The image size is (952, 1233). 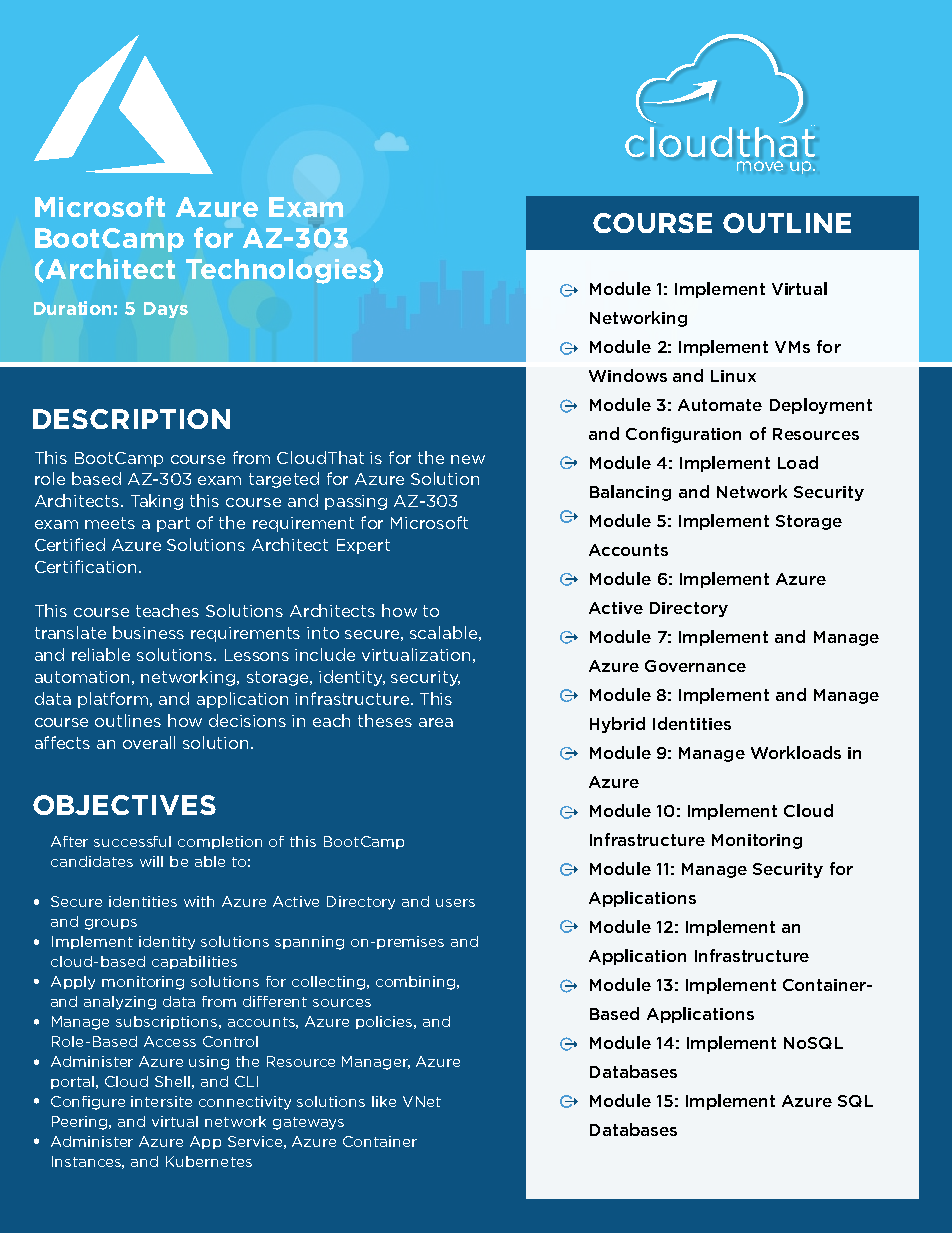 What do you see at coordinates (720, 405) in the screenshot?
I see `Automate` at bounding box center [720, 405].
